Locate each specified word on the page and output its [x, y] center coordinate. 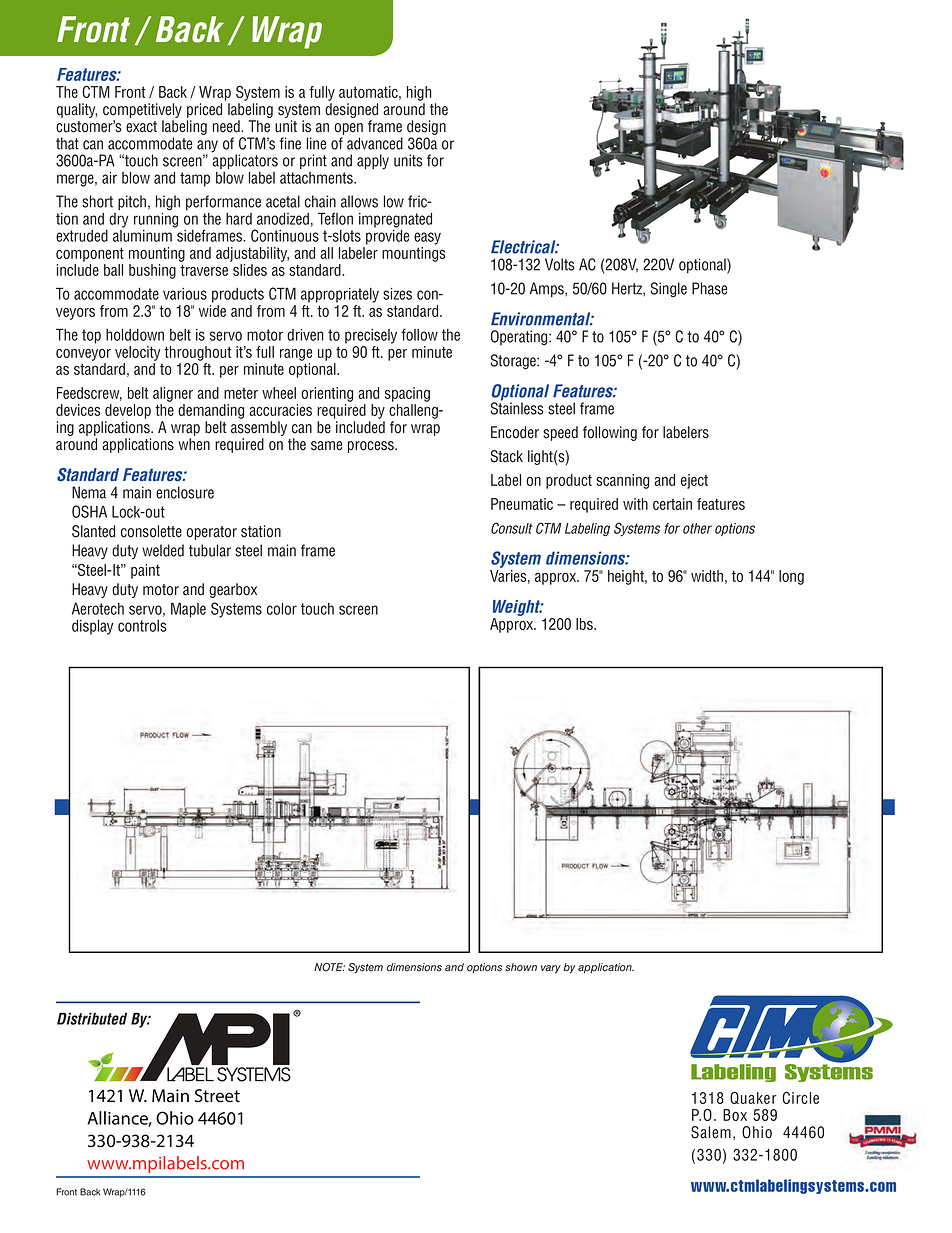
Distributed [92, 1019]
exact [141, 127]
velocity [137, 353]
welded [163, 550]
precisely [371, 336]
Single [668, 290]
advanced [375, 143]
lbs [585, 624]
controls [142, 626]
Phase [709, 288]
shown [521, 967]
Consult [512, 528]
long [791, 577]
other [697, 528]
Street [217, 1096]
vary [551, 969]
